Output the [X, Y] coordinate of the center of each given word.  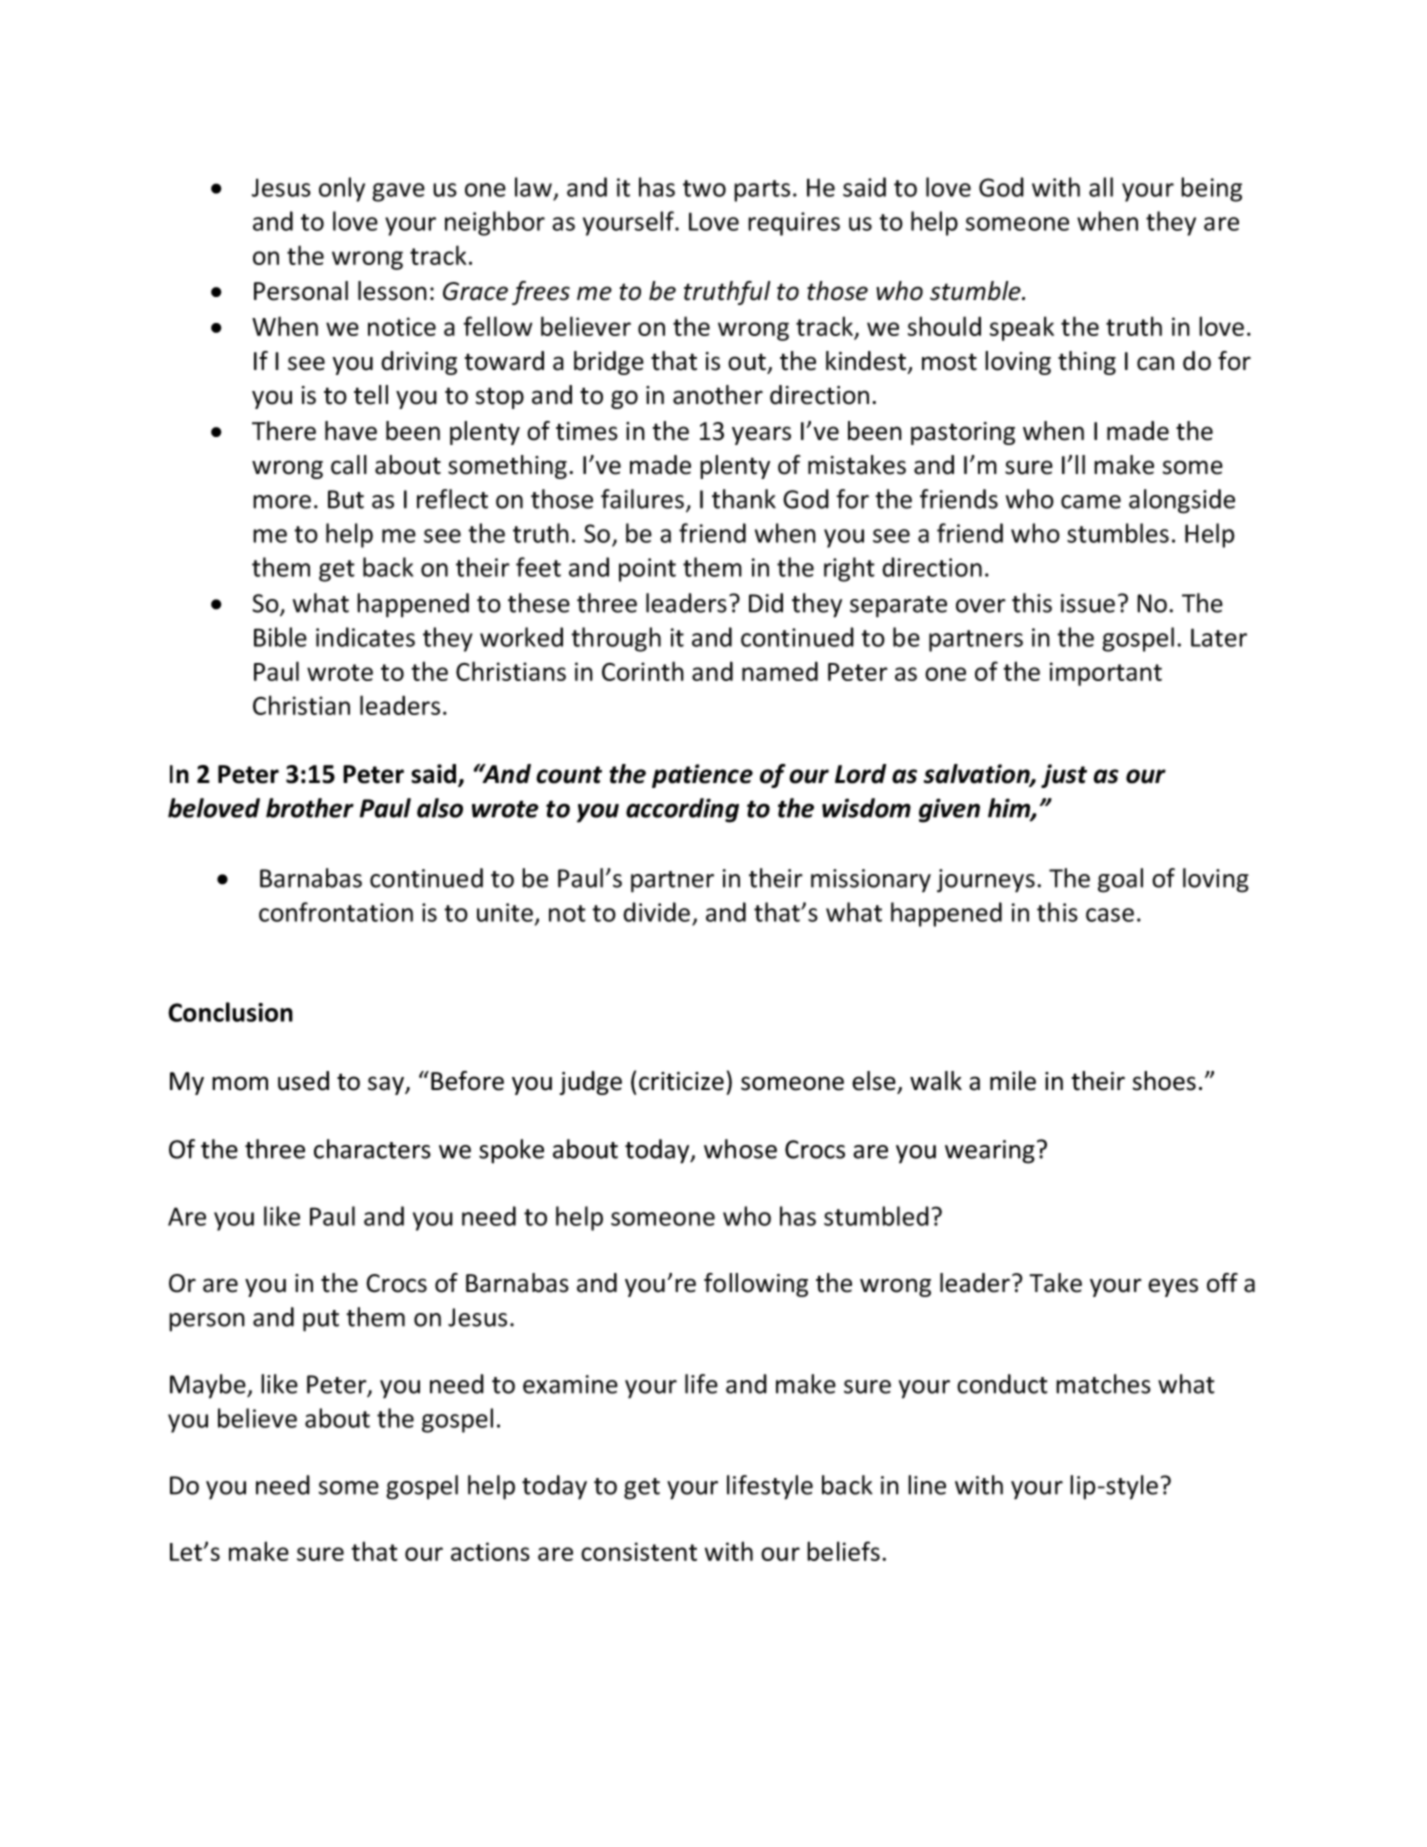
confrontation [336, 912]
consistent [639, 1551]
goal [1120, 880]
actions [490, 1551]
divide [656, 912]
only [342, 189]
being [1211, 189]
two [704, 188]
